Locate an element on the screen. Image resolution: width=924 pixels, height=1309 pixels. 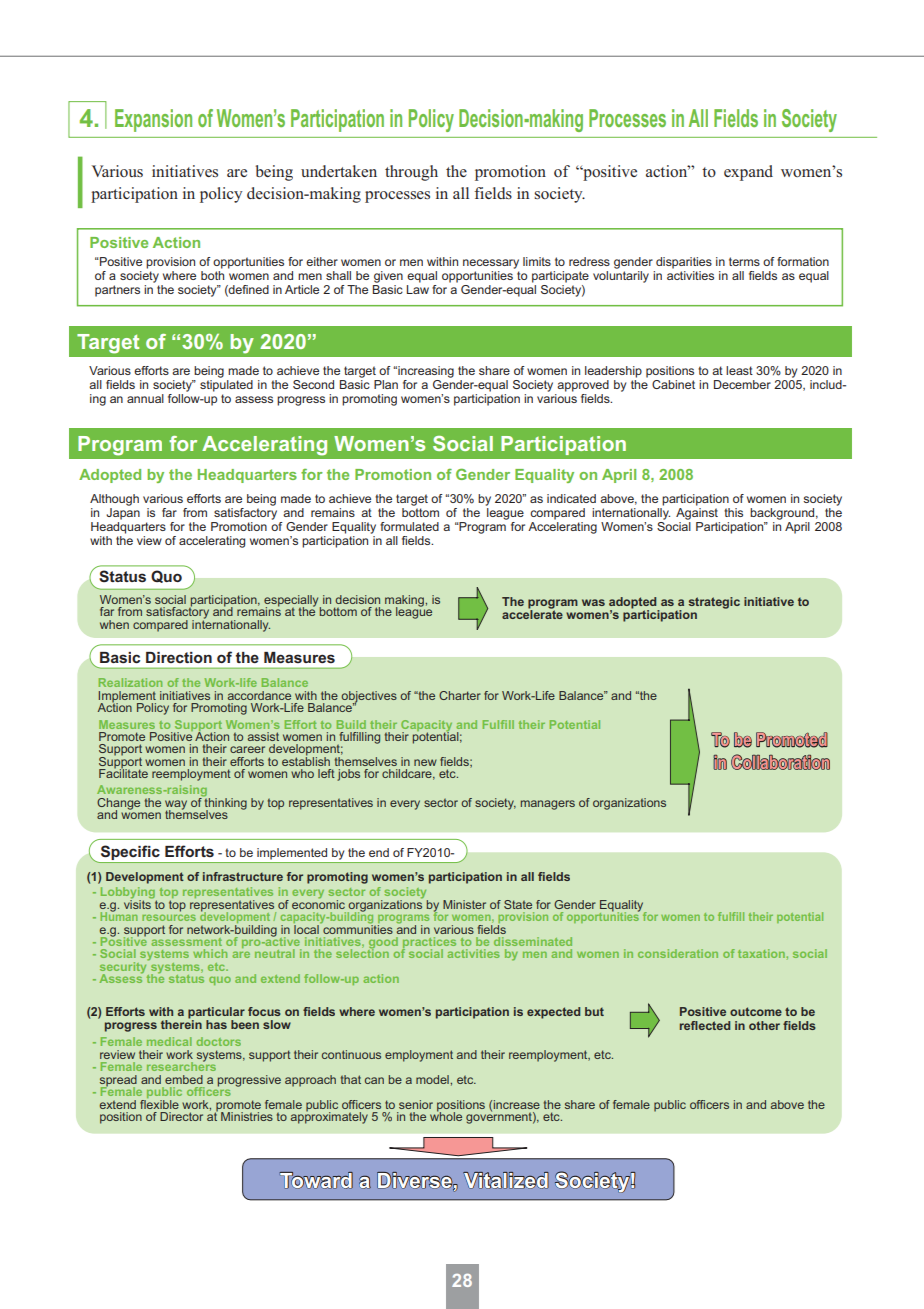
this is located at coordinates (733, 512).
